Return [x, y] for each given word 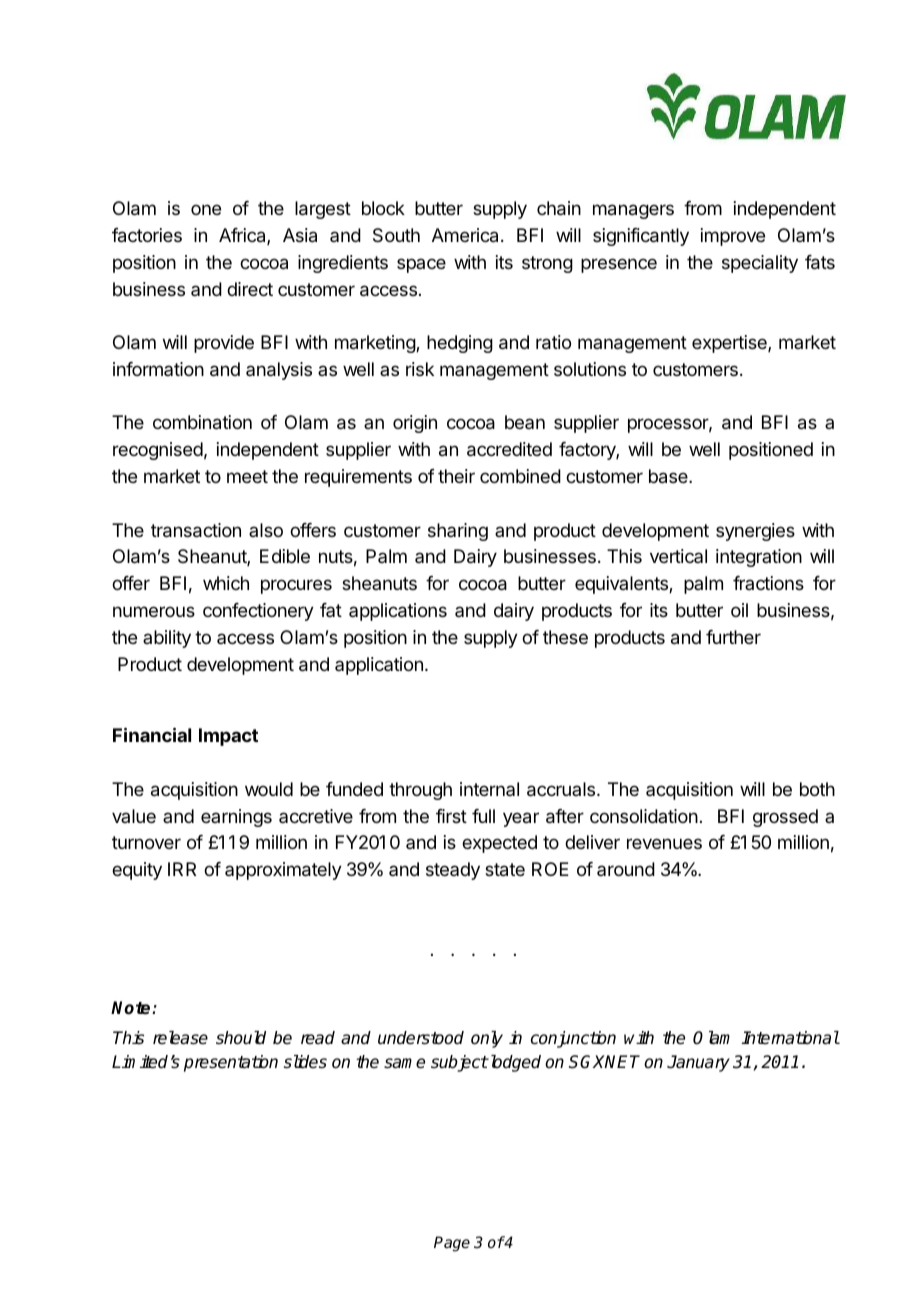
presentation [231, 1063]
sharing [458, 532]
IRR [182, 869]
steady [453, 871]
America [467, 235]
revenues [664, 843]
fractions [768, 583]
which [226, 583]
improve [733, 237]
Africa [243, 236]
